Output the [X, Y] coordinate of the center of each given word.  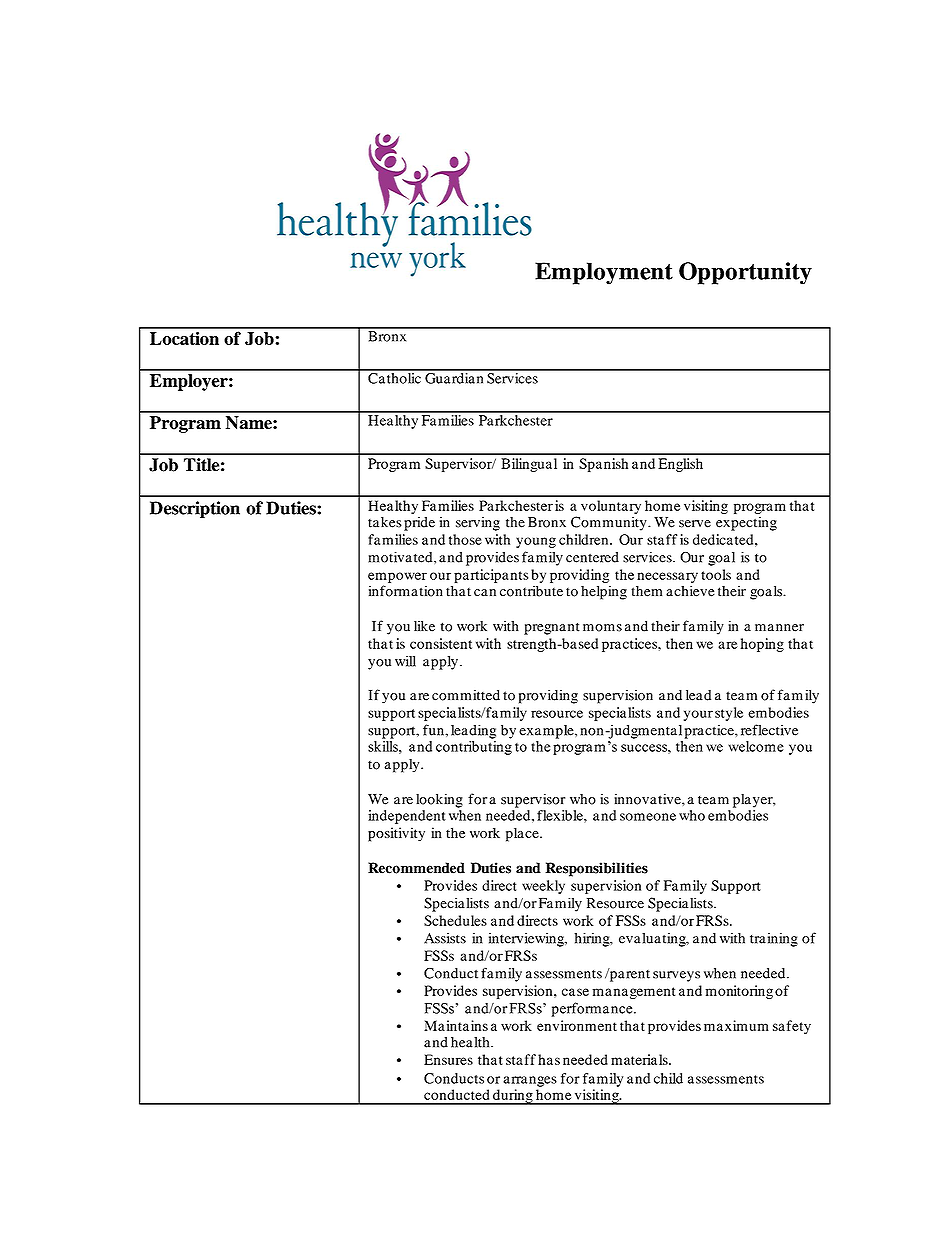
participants [491, 576]
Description [195, 509]
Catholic [394, 377]
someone [648, 817]
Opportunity [745, 273]
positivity [396, 834]
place [523, 834]
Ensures [448, 1059]
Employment [604, 273]
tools [716, 574]
